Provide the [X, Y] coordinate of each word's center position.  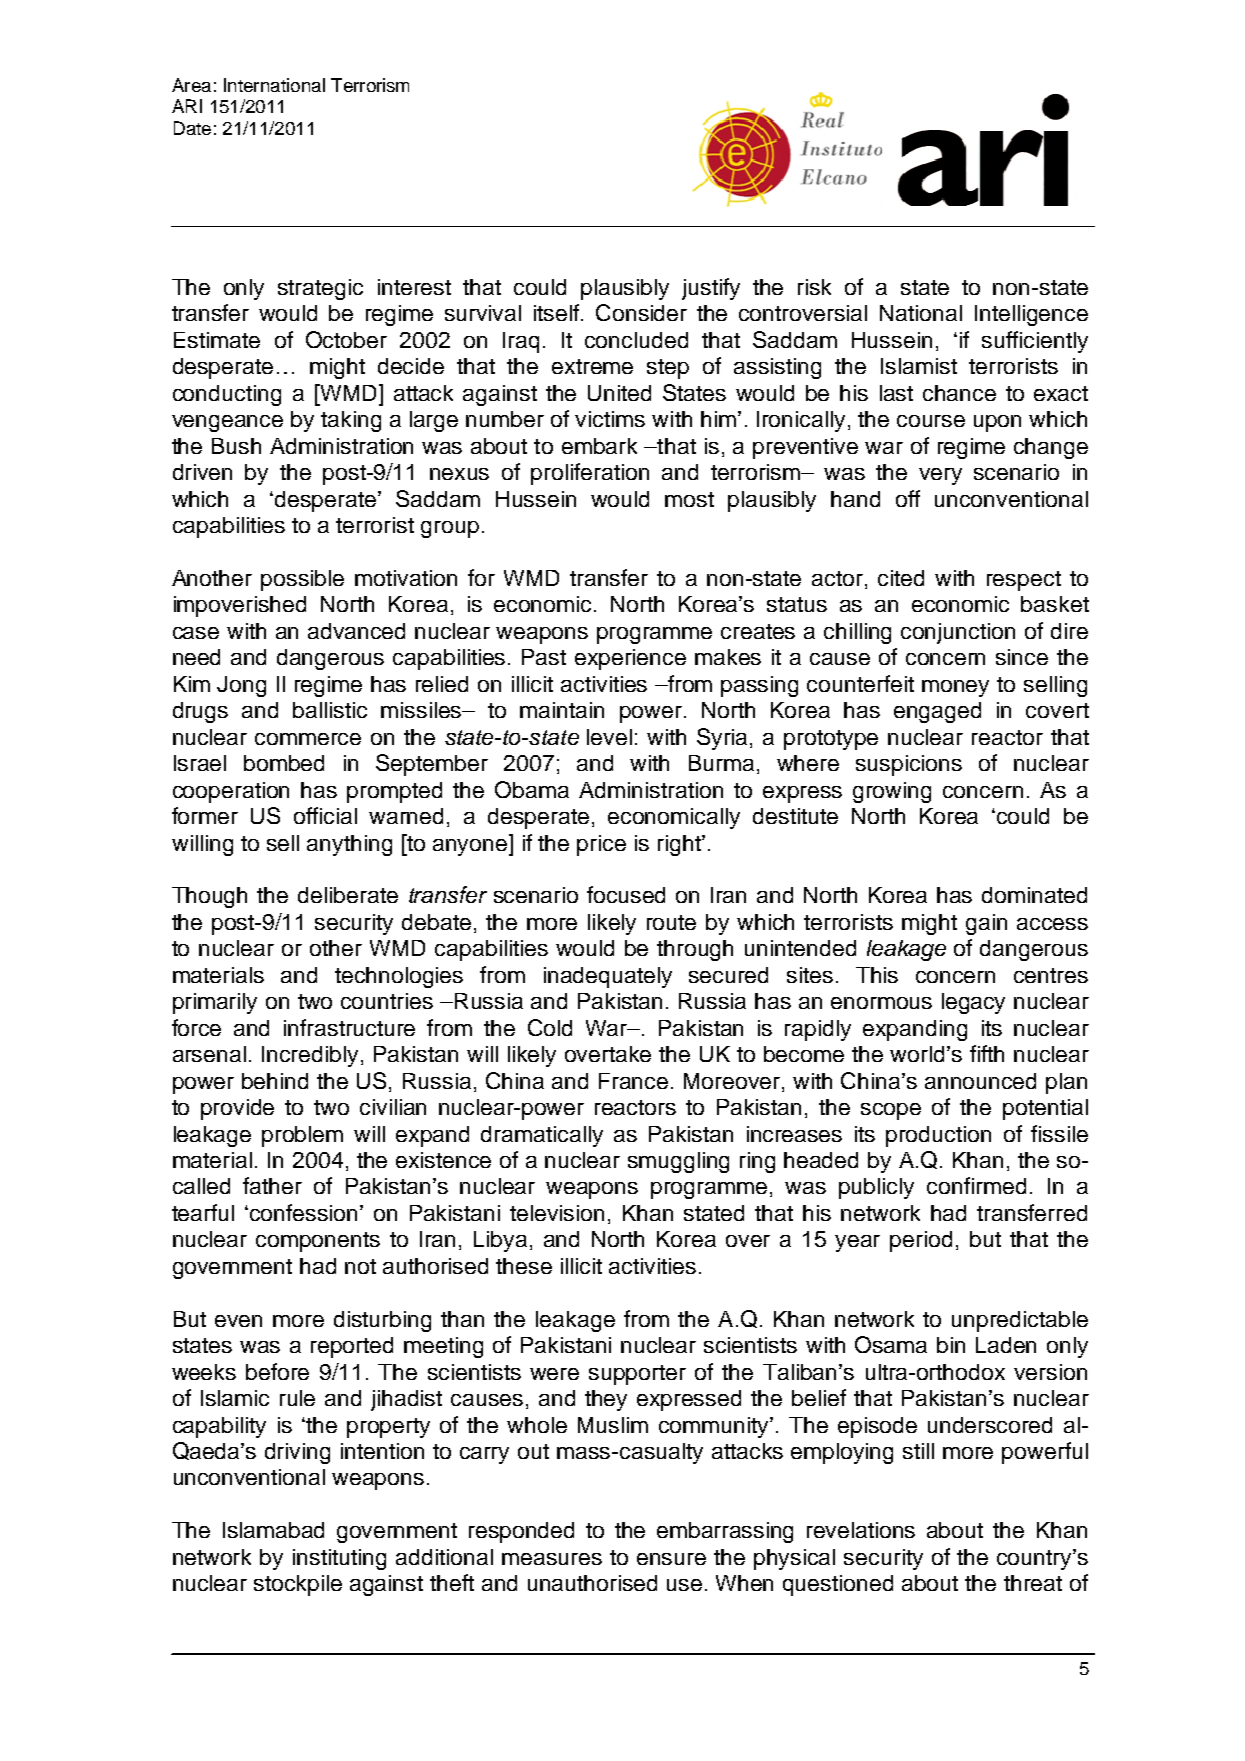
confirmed [976, 1185]
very [940, 476]
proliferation [590, 474]
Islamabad [273, 1530]
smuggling [678, 1162]
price [601, 845]
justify [711, 289]
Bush [236, 446]
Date [192, 128]
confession [305, 1212]
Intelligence [1031, 315]
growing [892, 792]
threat [1033, 1583]
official [325, 815]
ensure [671, 1559]
